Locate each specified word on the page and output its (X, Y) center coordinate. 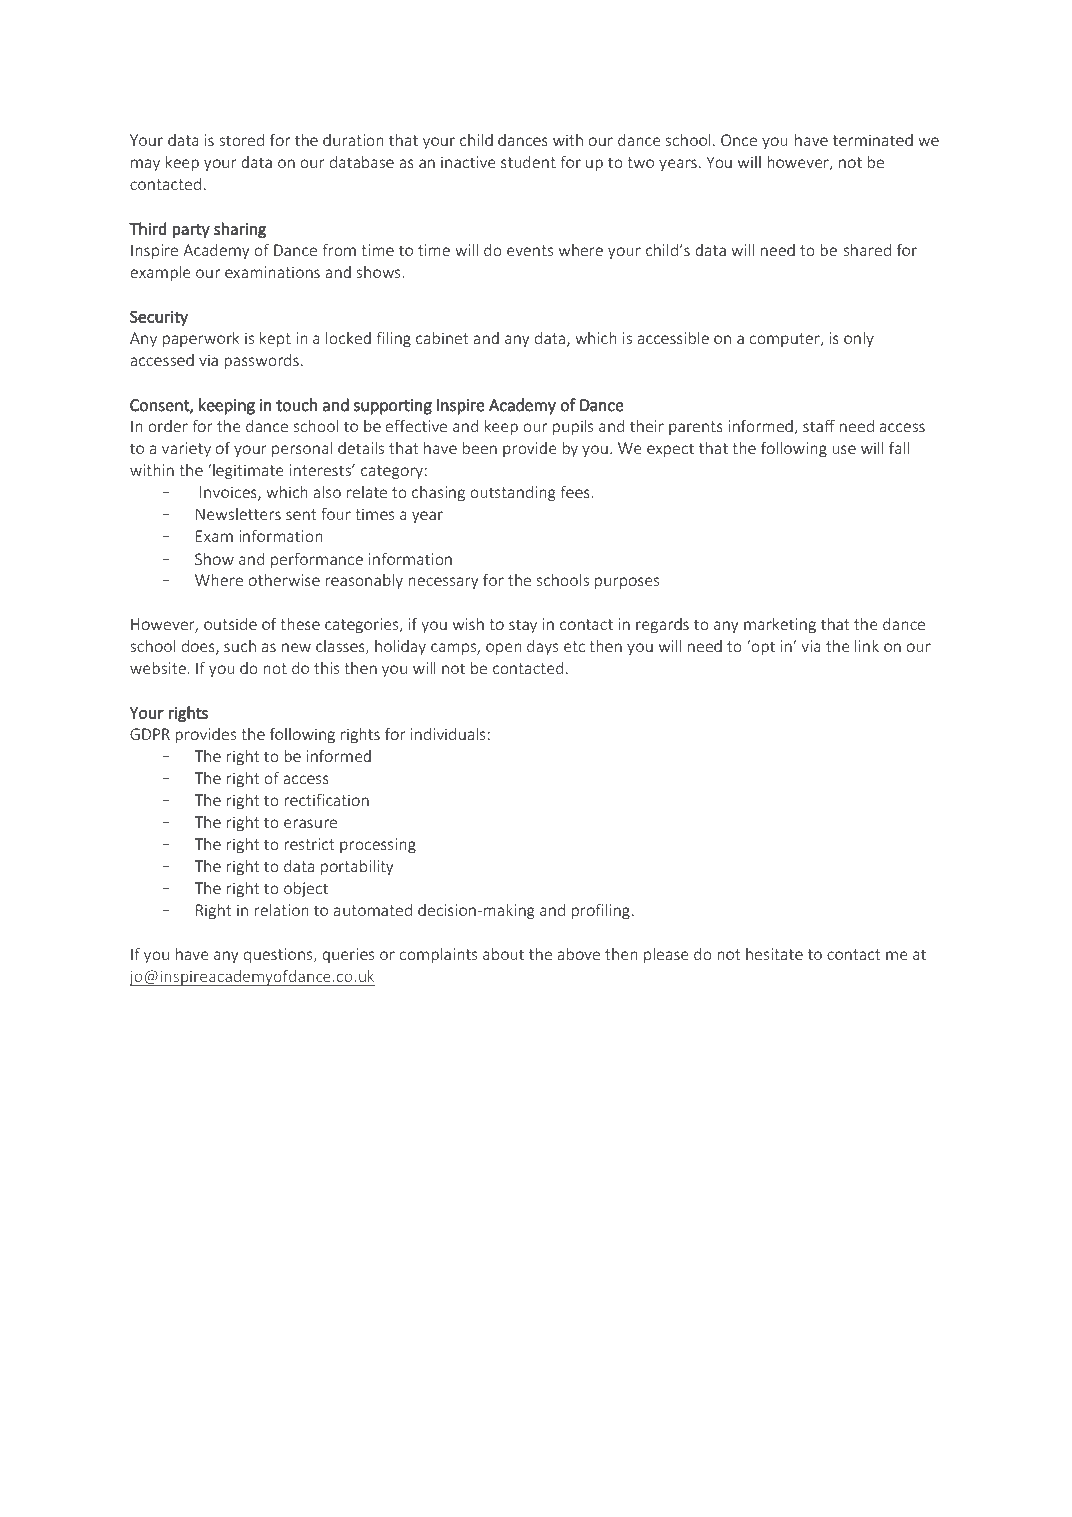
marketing (780, 625)
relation (281, 910)
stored (241, 140)
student (528, 162)
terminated (873, 140)
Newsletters (238, 514)
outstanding (513, 494)
